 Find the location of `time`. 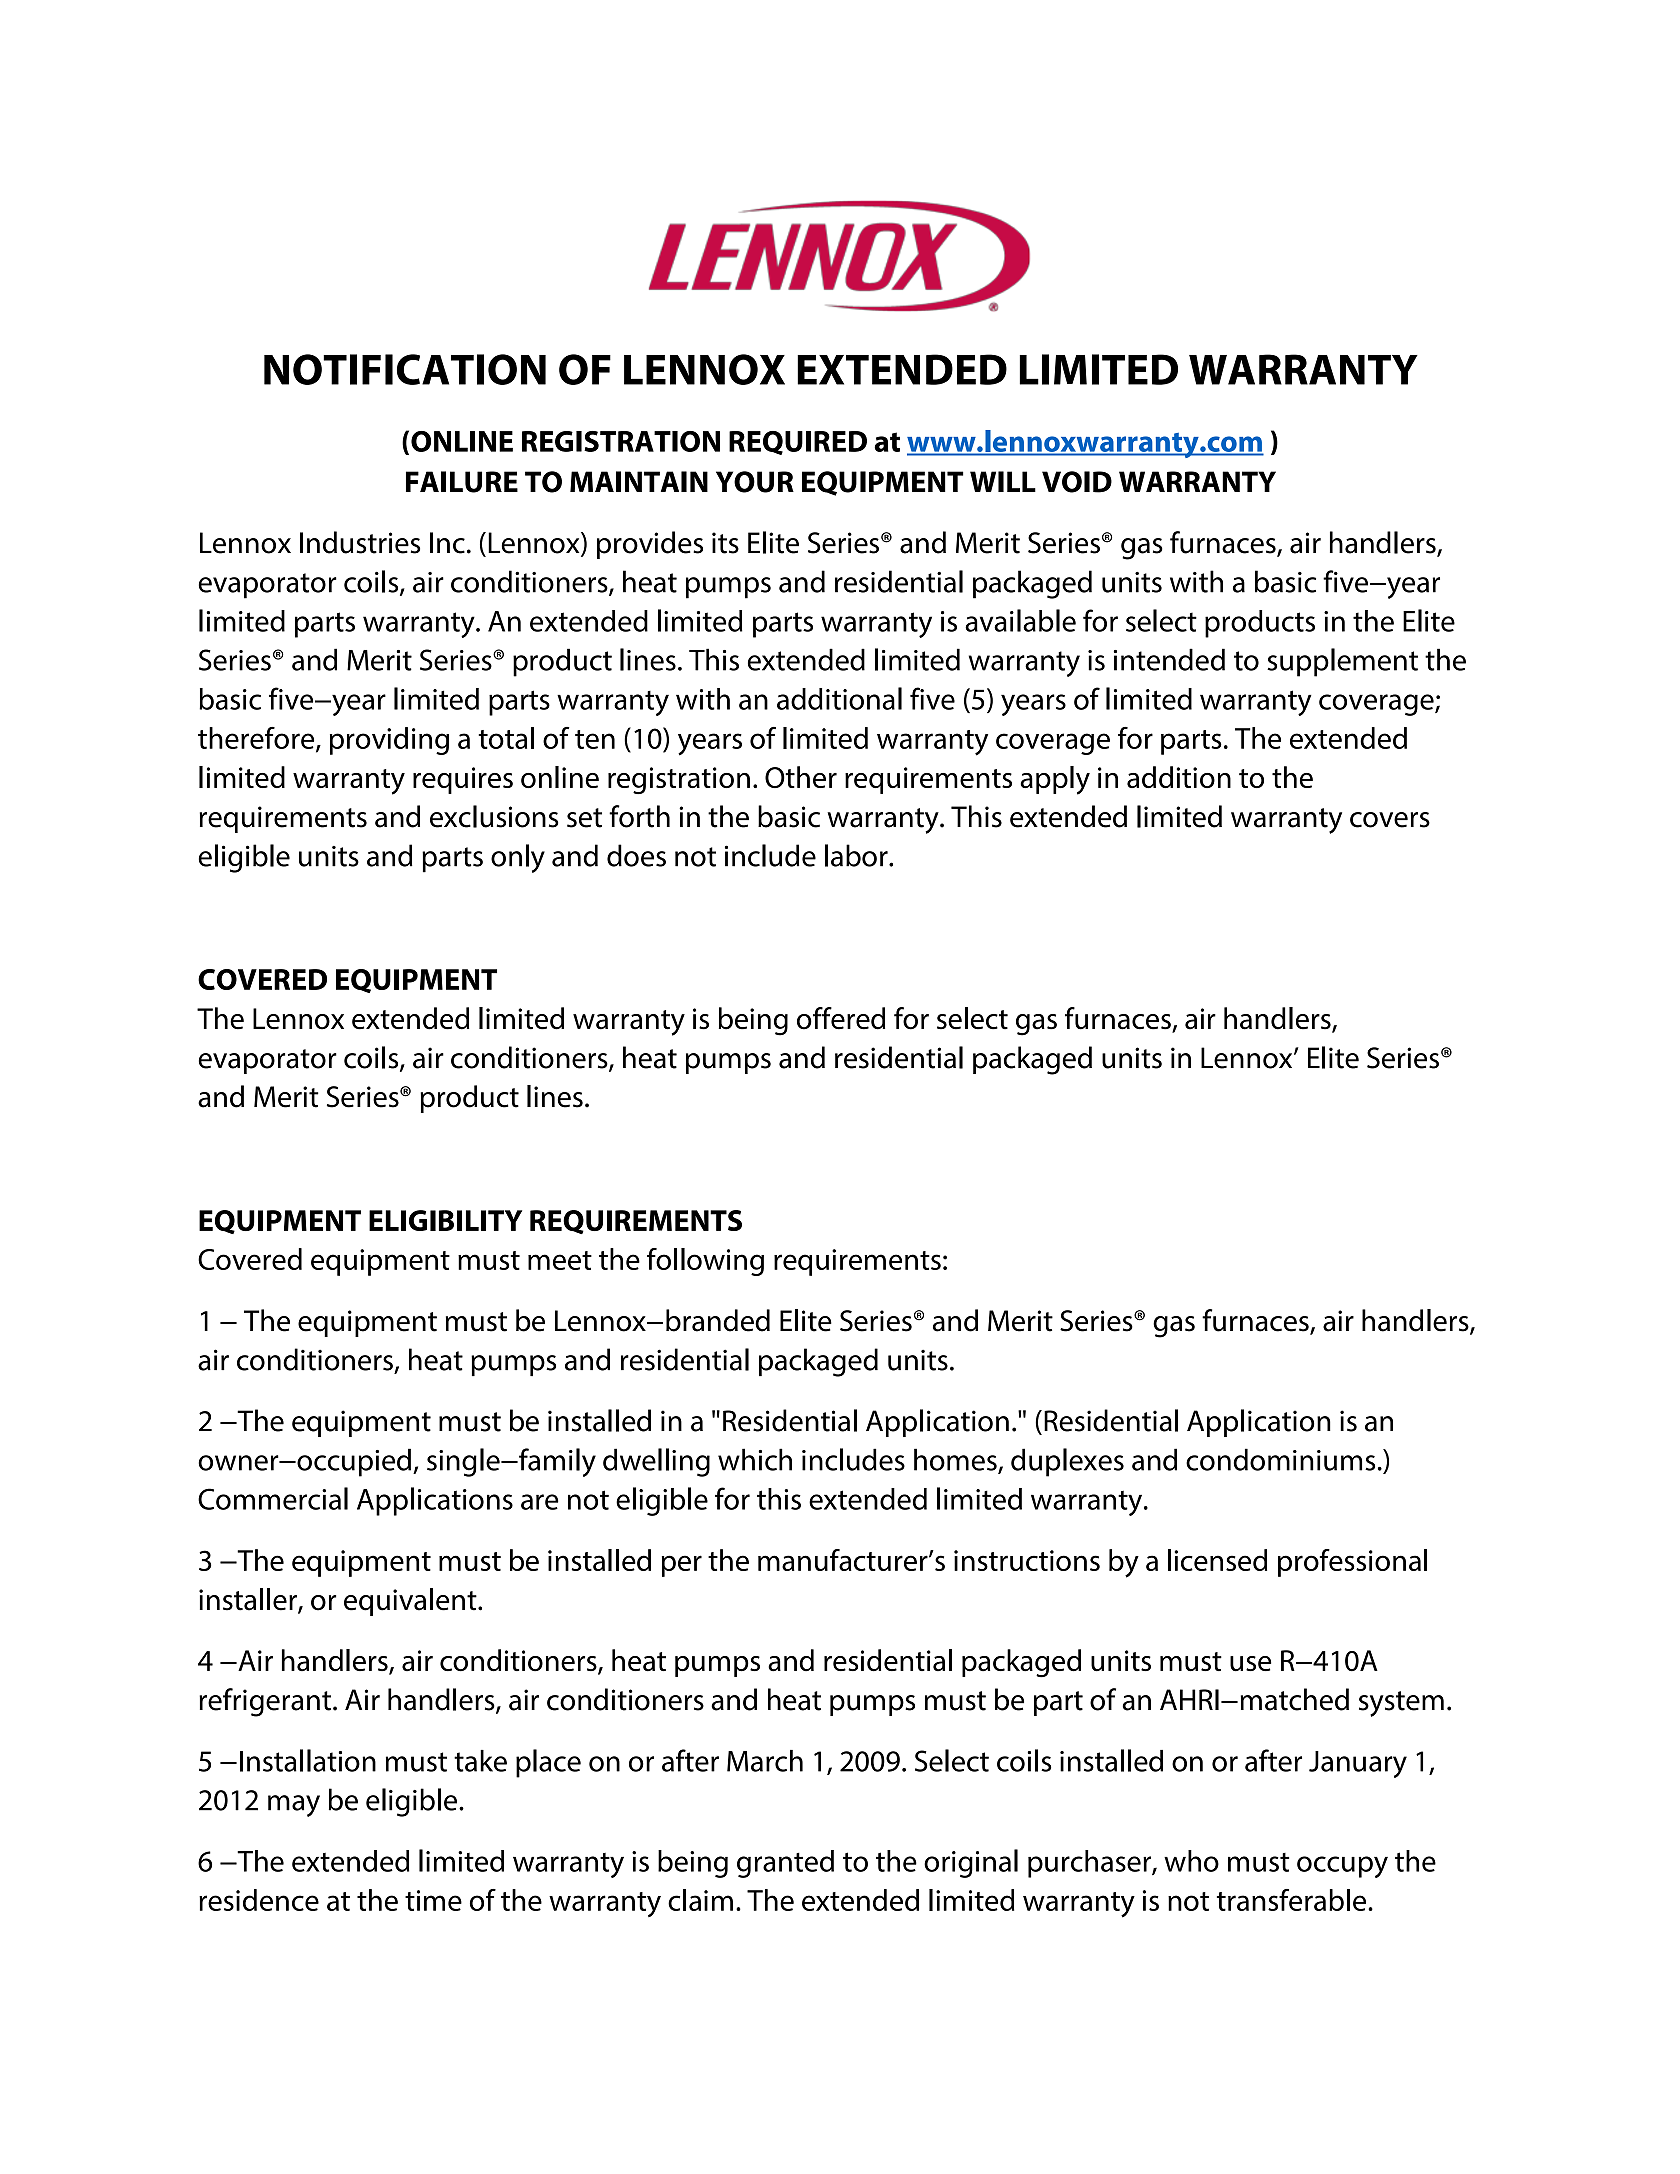

time is located at coordinates (433, 1900).
